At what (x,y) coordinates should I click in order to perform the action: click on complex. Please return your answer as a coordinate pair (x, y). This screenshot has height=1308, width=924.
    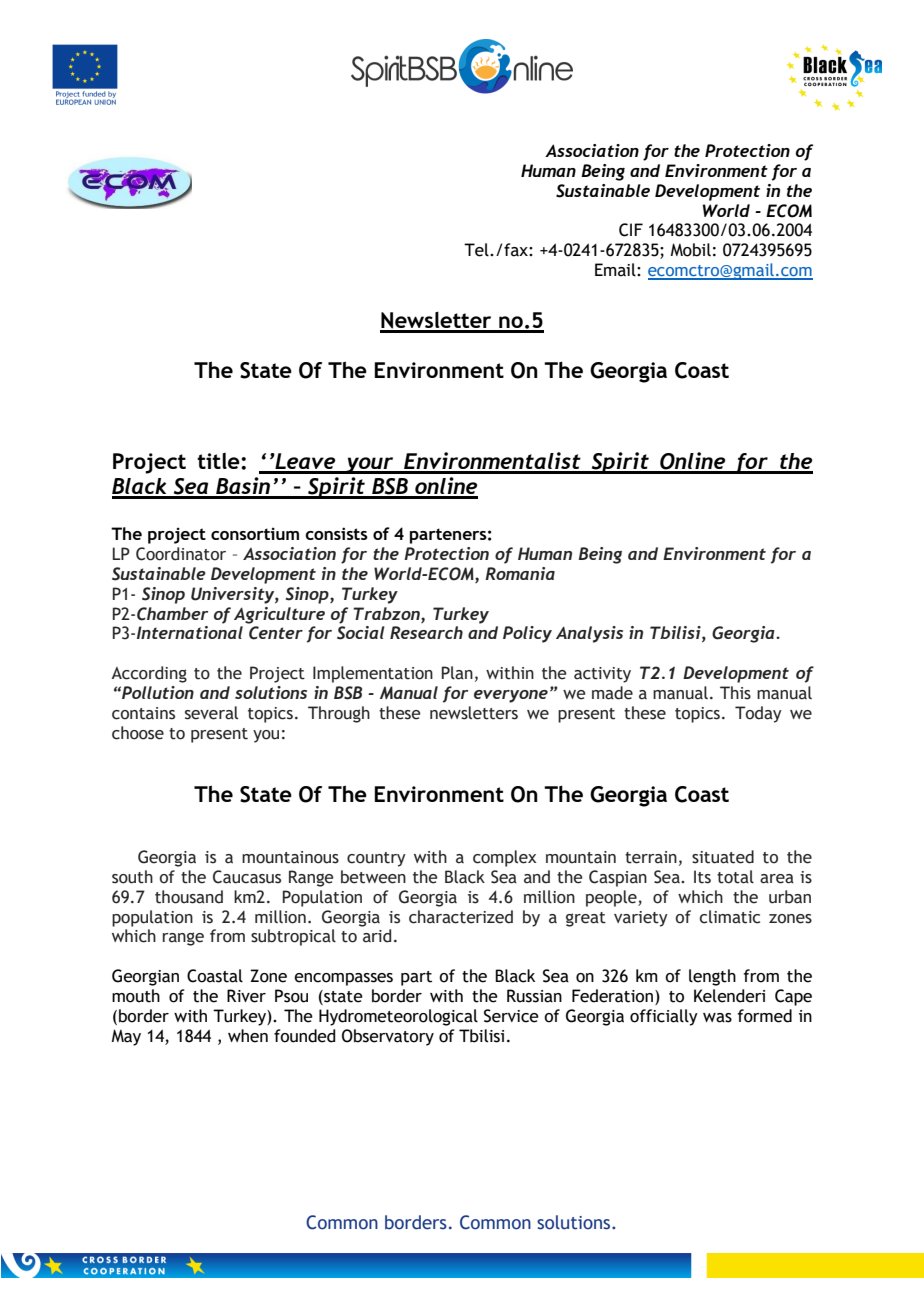
    Looking at the image, I should click on (505, 858).
